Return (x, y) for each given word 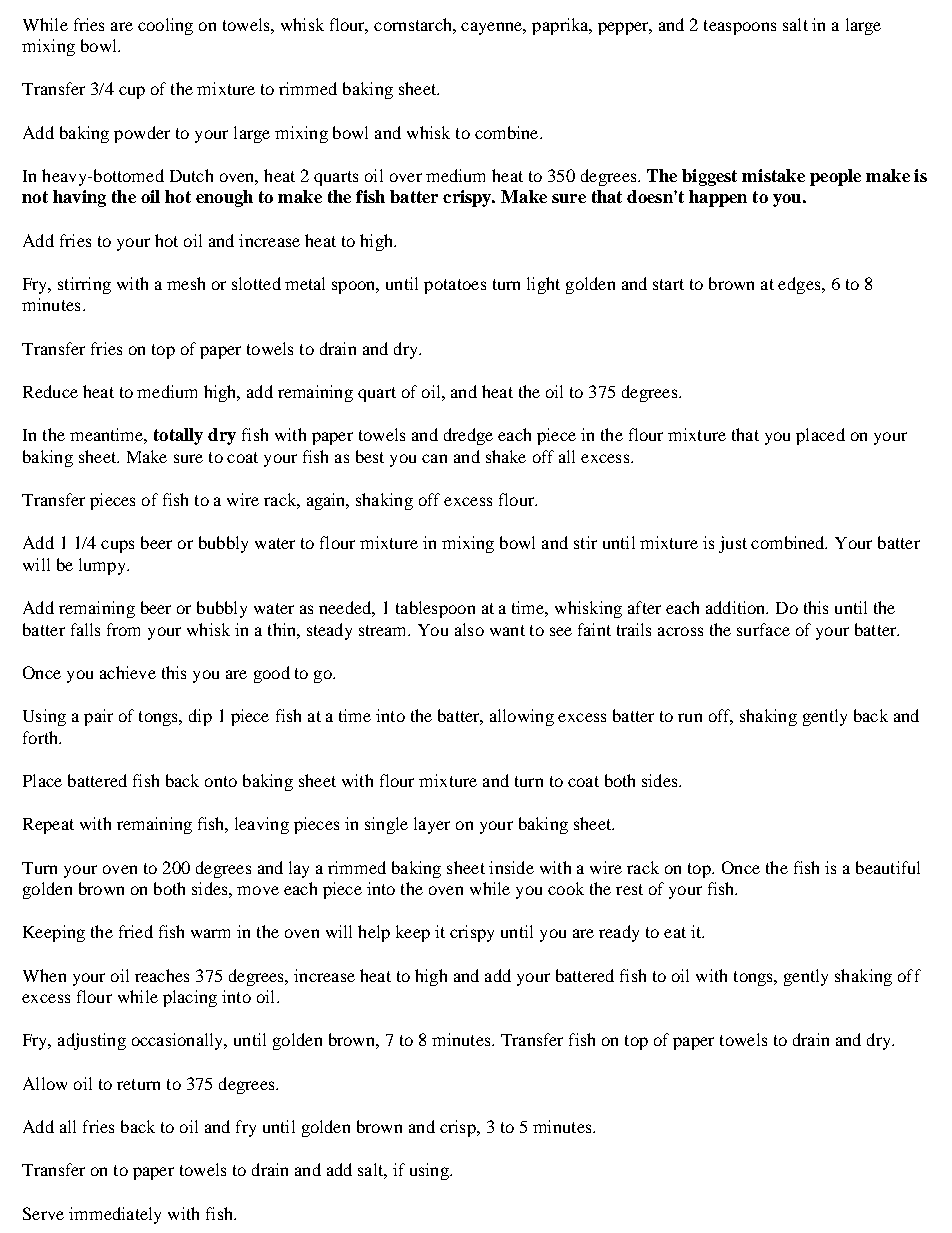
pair (98, 717)
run (690, 717)
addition (737, 607)
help (374, 933)
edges (800, 285)
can (434, 458)
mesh (186, 283)
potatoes (455, 286)
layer (432, 825)
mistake (773, 175)
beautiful (888, 867)
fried (136, 931)
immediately (115, 1215)
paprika (561, 26)
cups (117, 546)
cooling (165, 26)
